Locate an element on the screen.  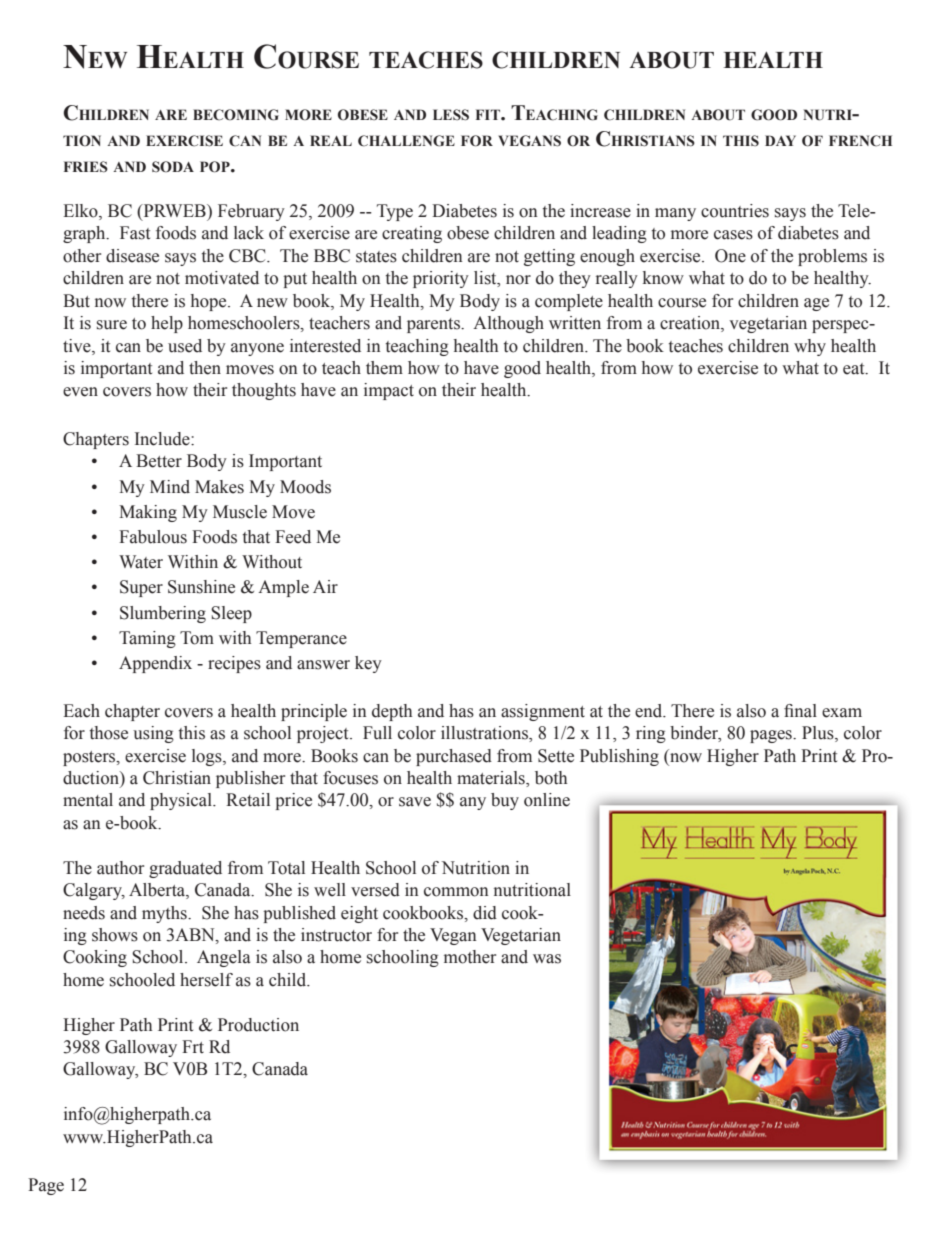
soda is located at coordinates (173, 167).
